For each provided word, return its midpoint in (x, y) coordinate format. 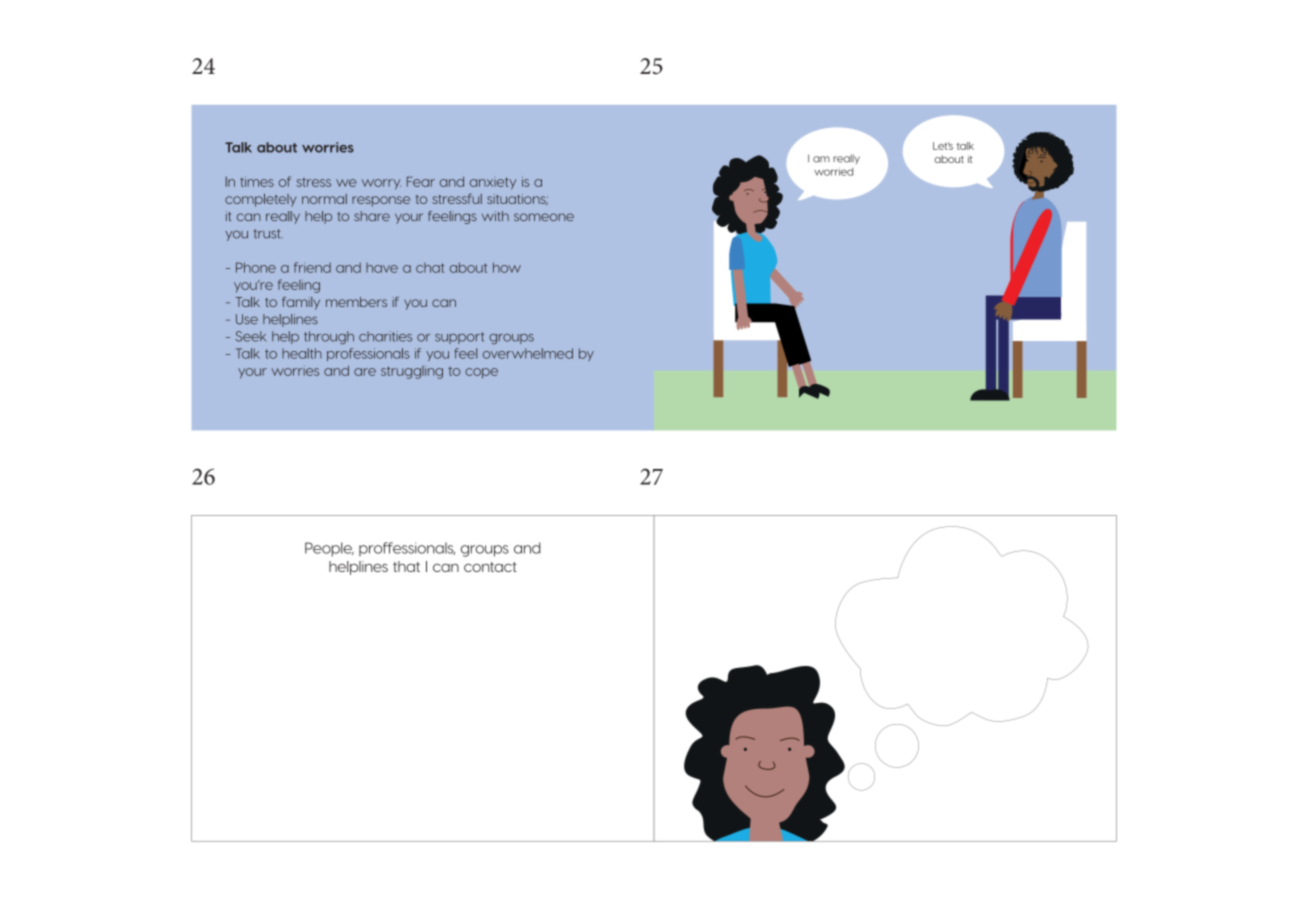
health (302, 353)
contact (490, 567)
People (329, 549)
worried (833, 172)
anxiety (493, 183)
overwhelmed (528, 353)
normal (324, 199)
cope (481, 373)
